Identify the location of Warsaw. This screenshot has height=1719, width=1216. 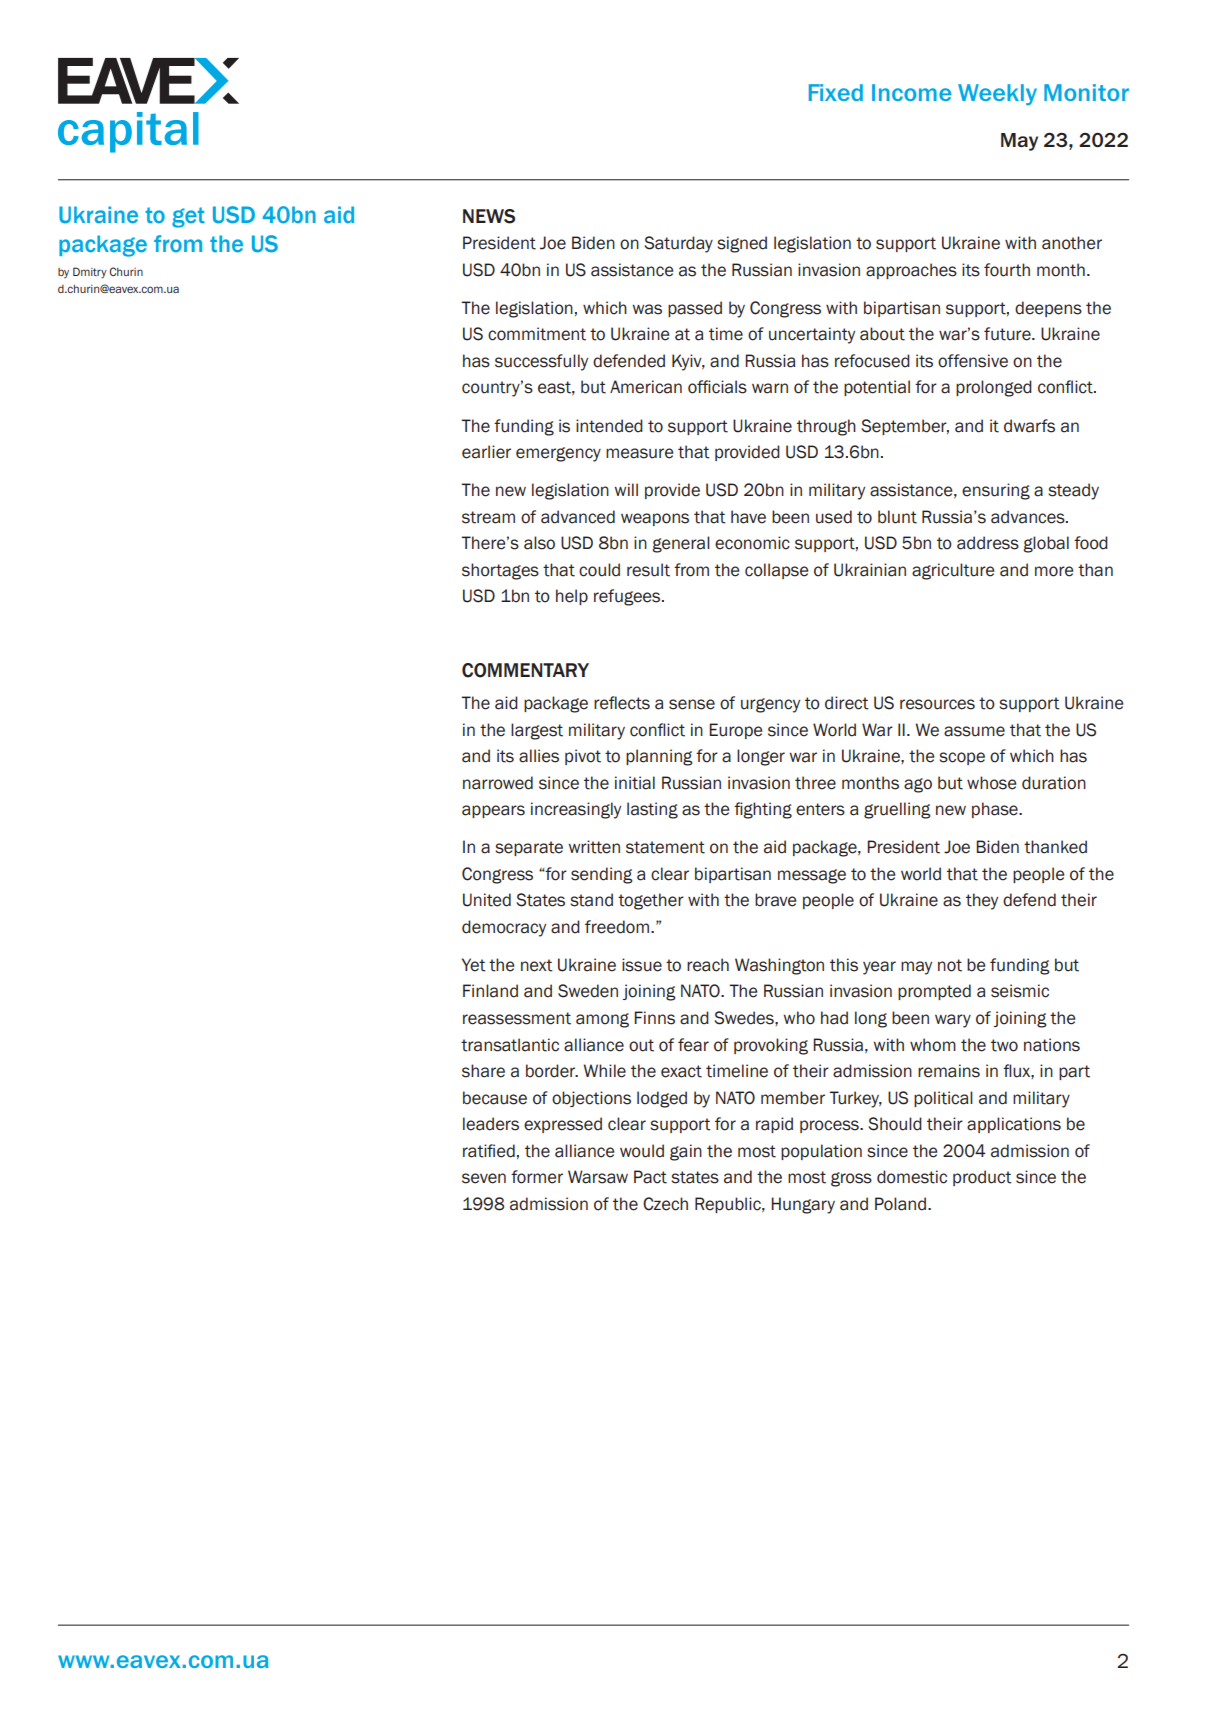
(598, 1177).
